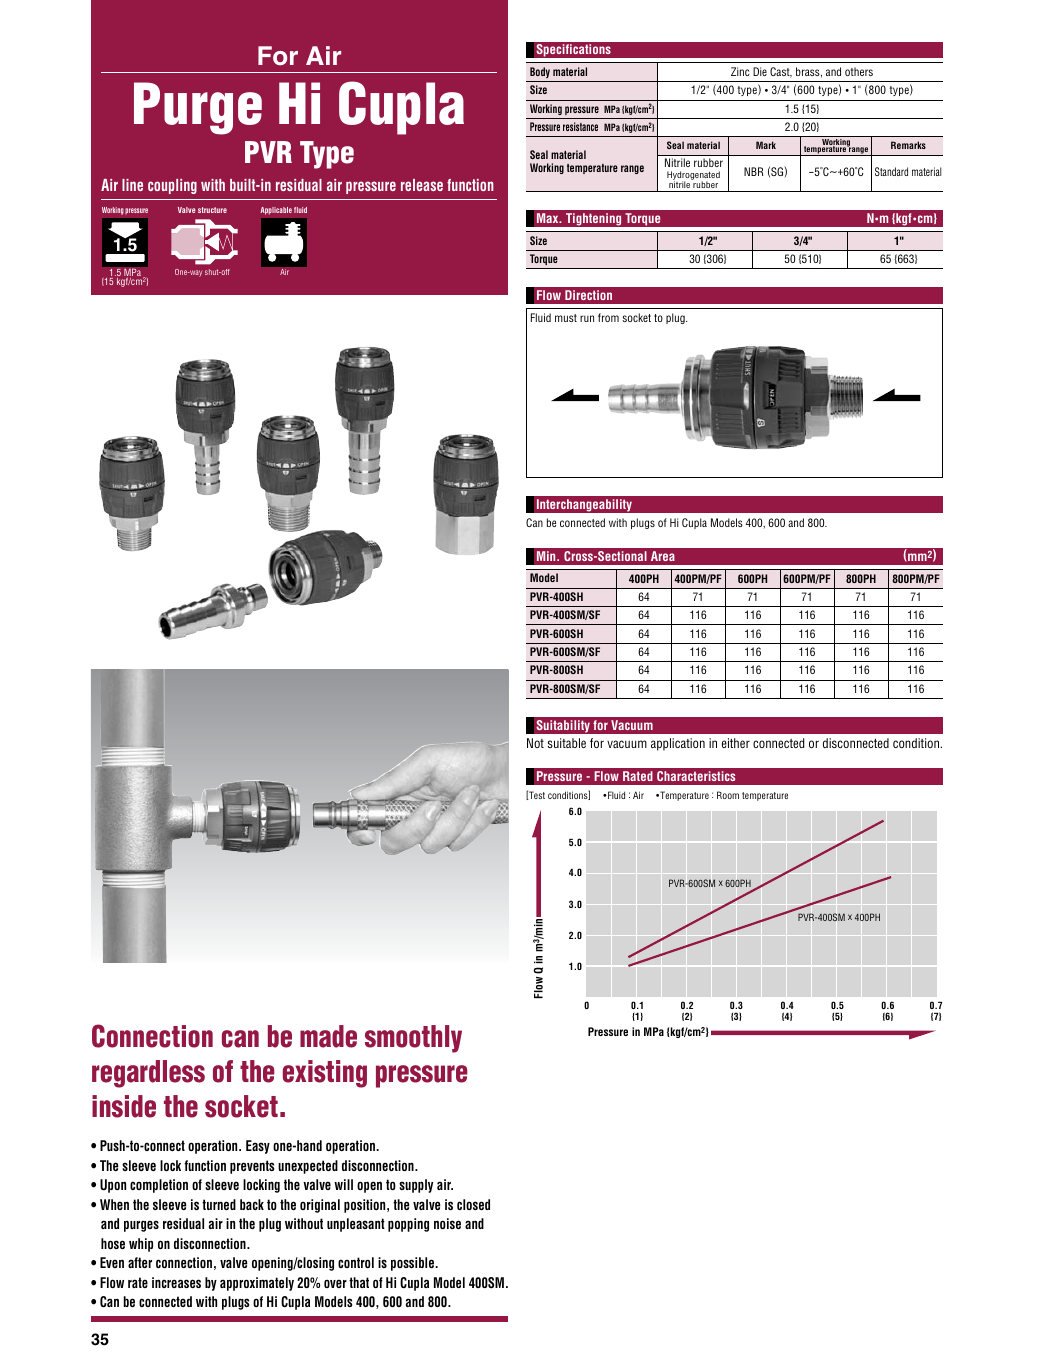 The height and width of the screenshot is (1368, 1057). What do you see at coordinates (447, 1223) in the screenshot?
I see `NOISE` at bounding box center [447, 1223].
